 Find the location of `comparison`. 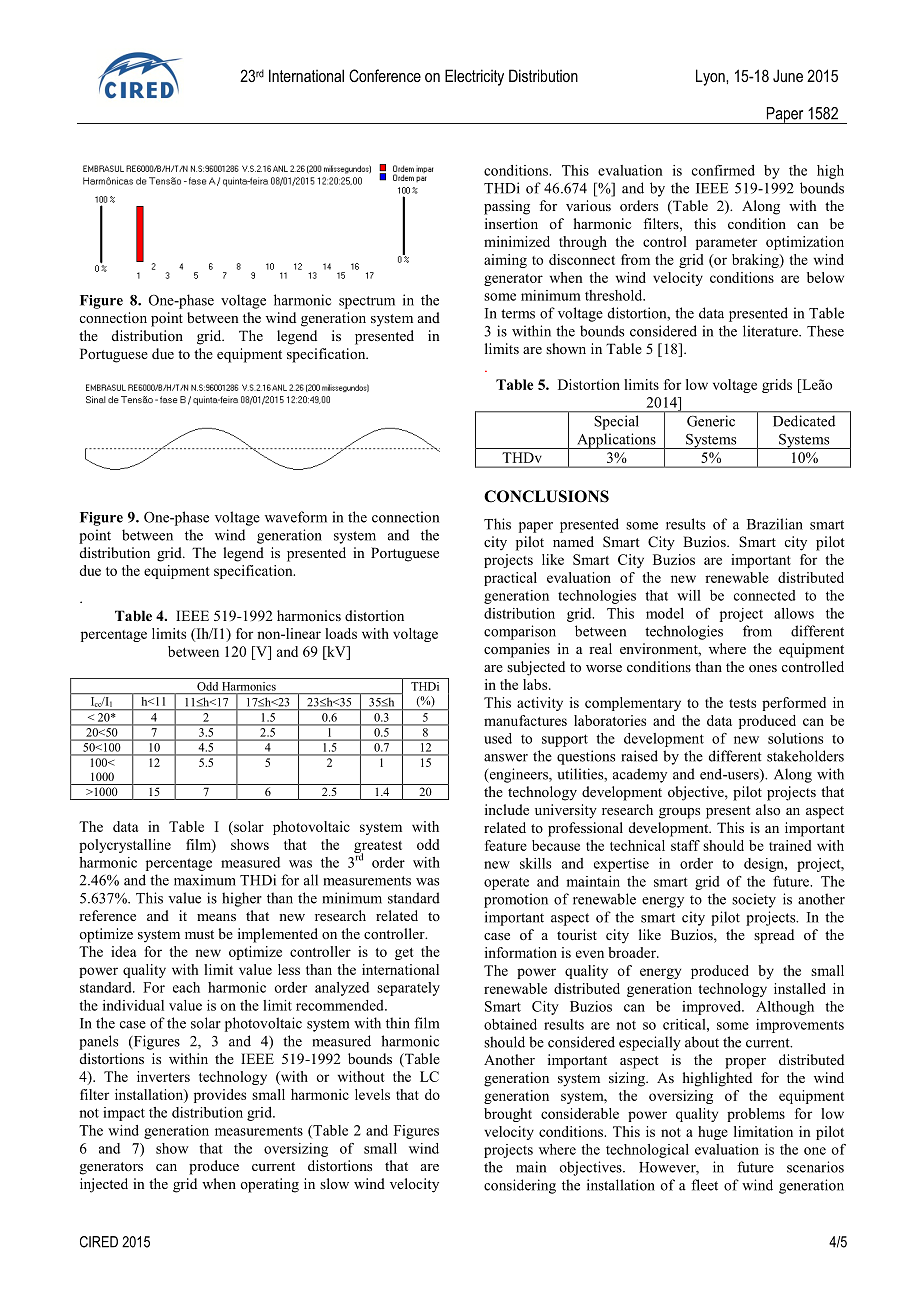

comparison is located at coordinates (520, 632).
